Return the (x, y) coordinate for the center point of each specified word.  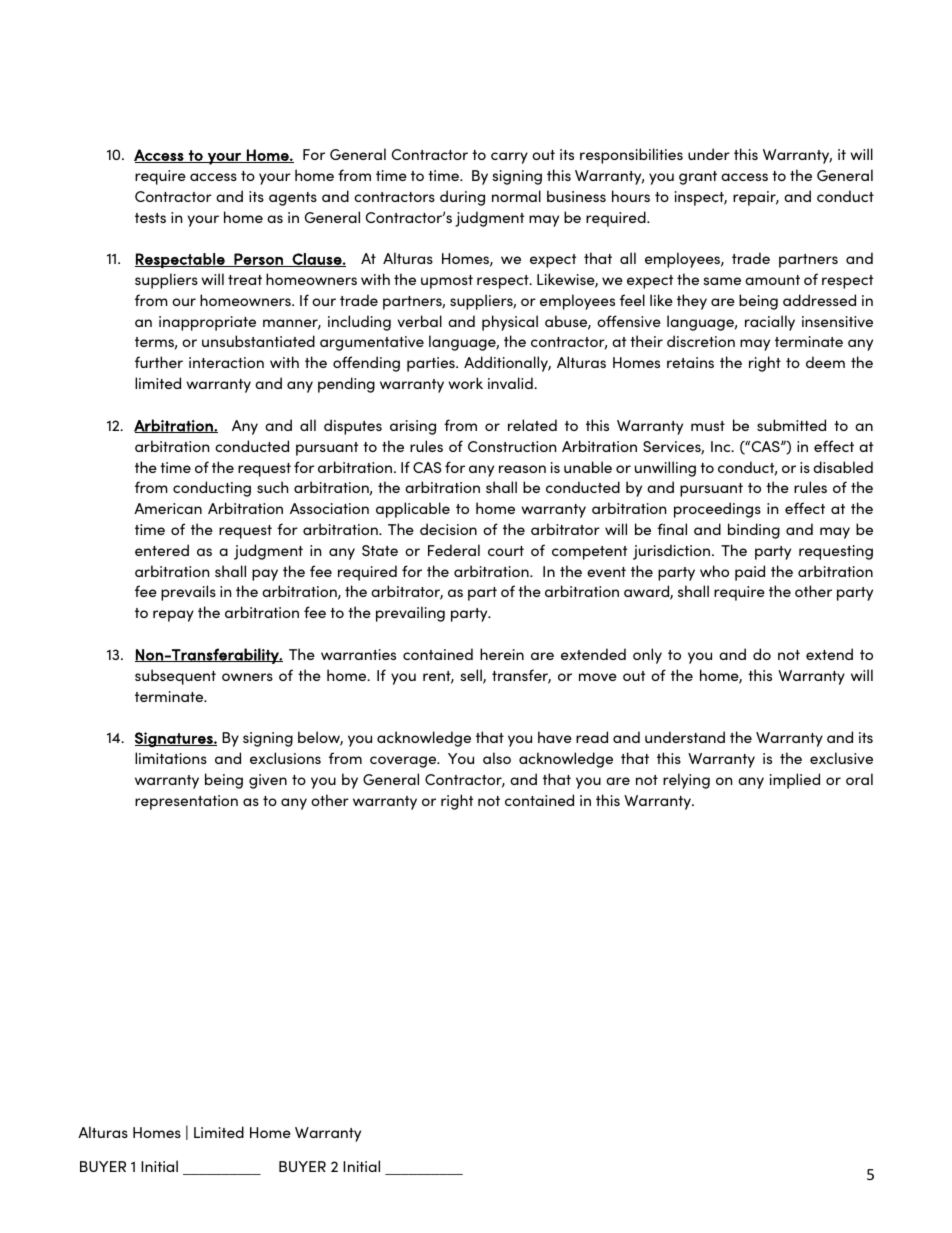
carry (509, 158)
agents (293, 199)
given (268, 781)
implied (795, 781)
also (497, 758)
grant (698, 178)
